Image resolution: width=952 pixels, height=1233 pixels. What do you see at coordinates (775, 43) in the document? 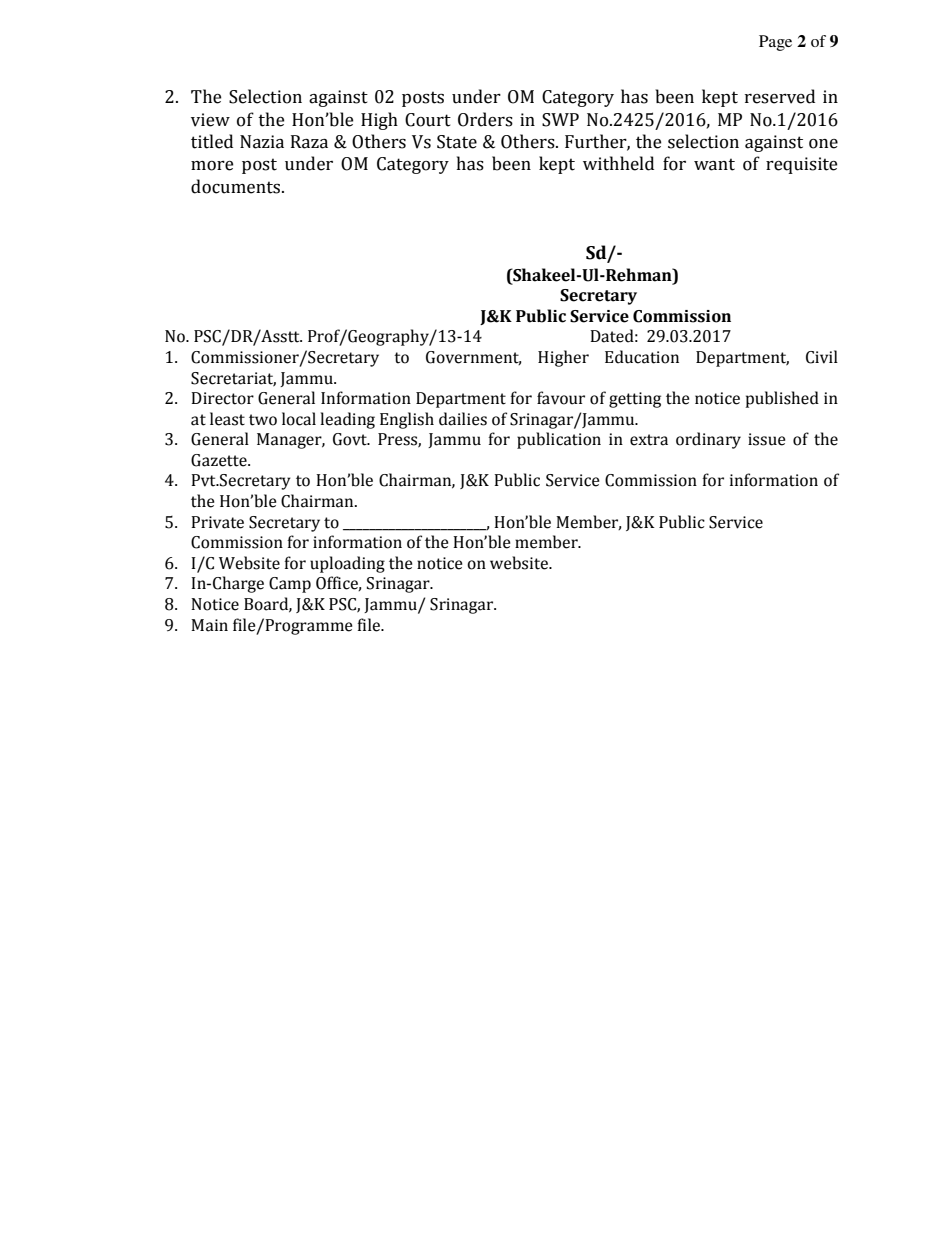
I see `Page` at bounding box center [775, 43].
